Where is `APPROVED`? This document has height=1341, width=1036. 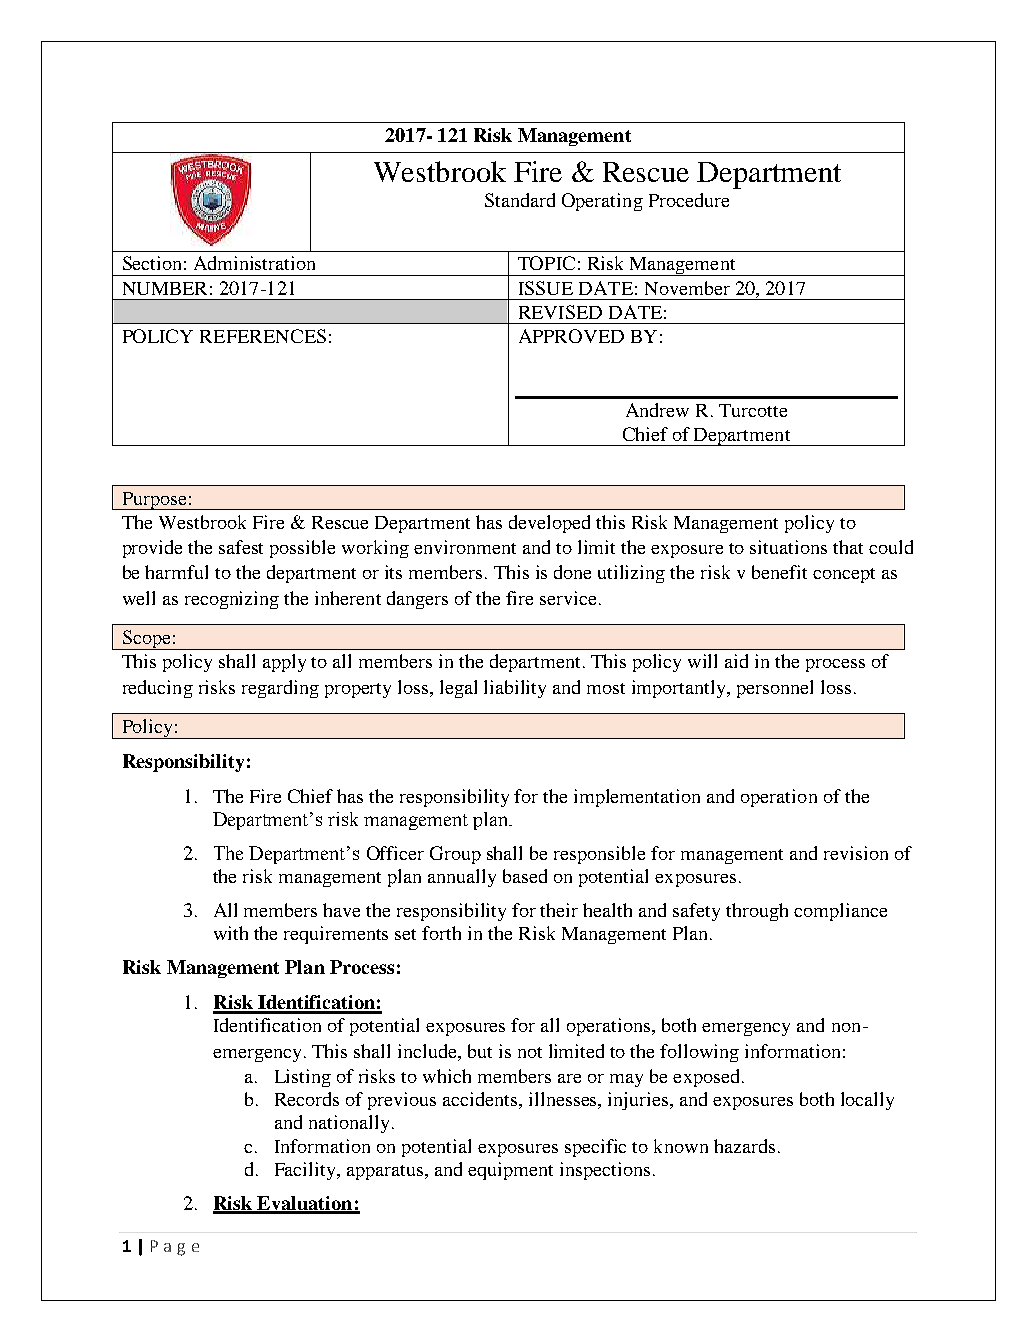
APPROVED is located at coordinates (571, 336).
